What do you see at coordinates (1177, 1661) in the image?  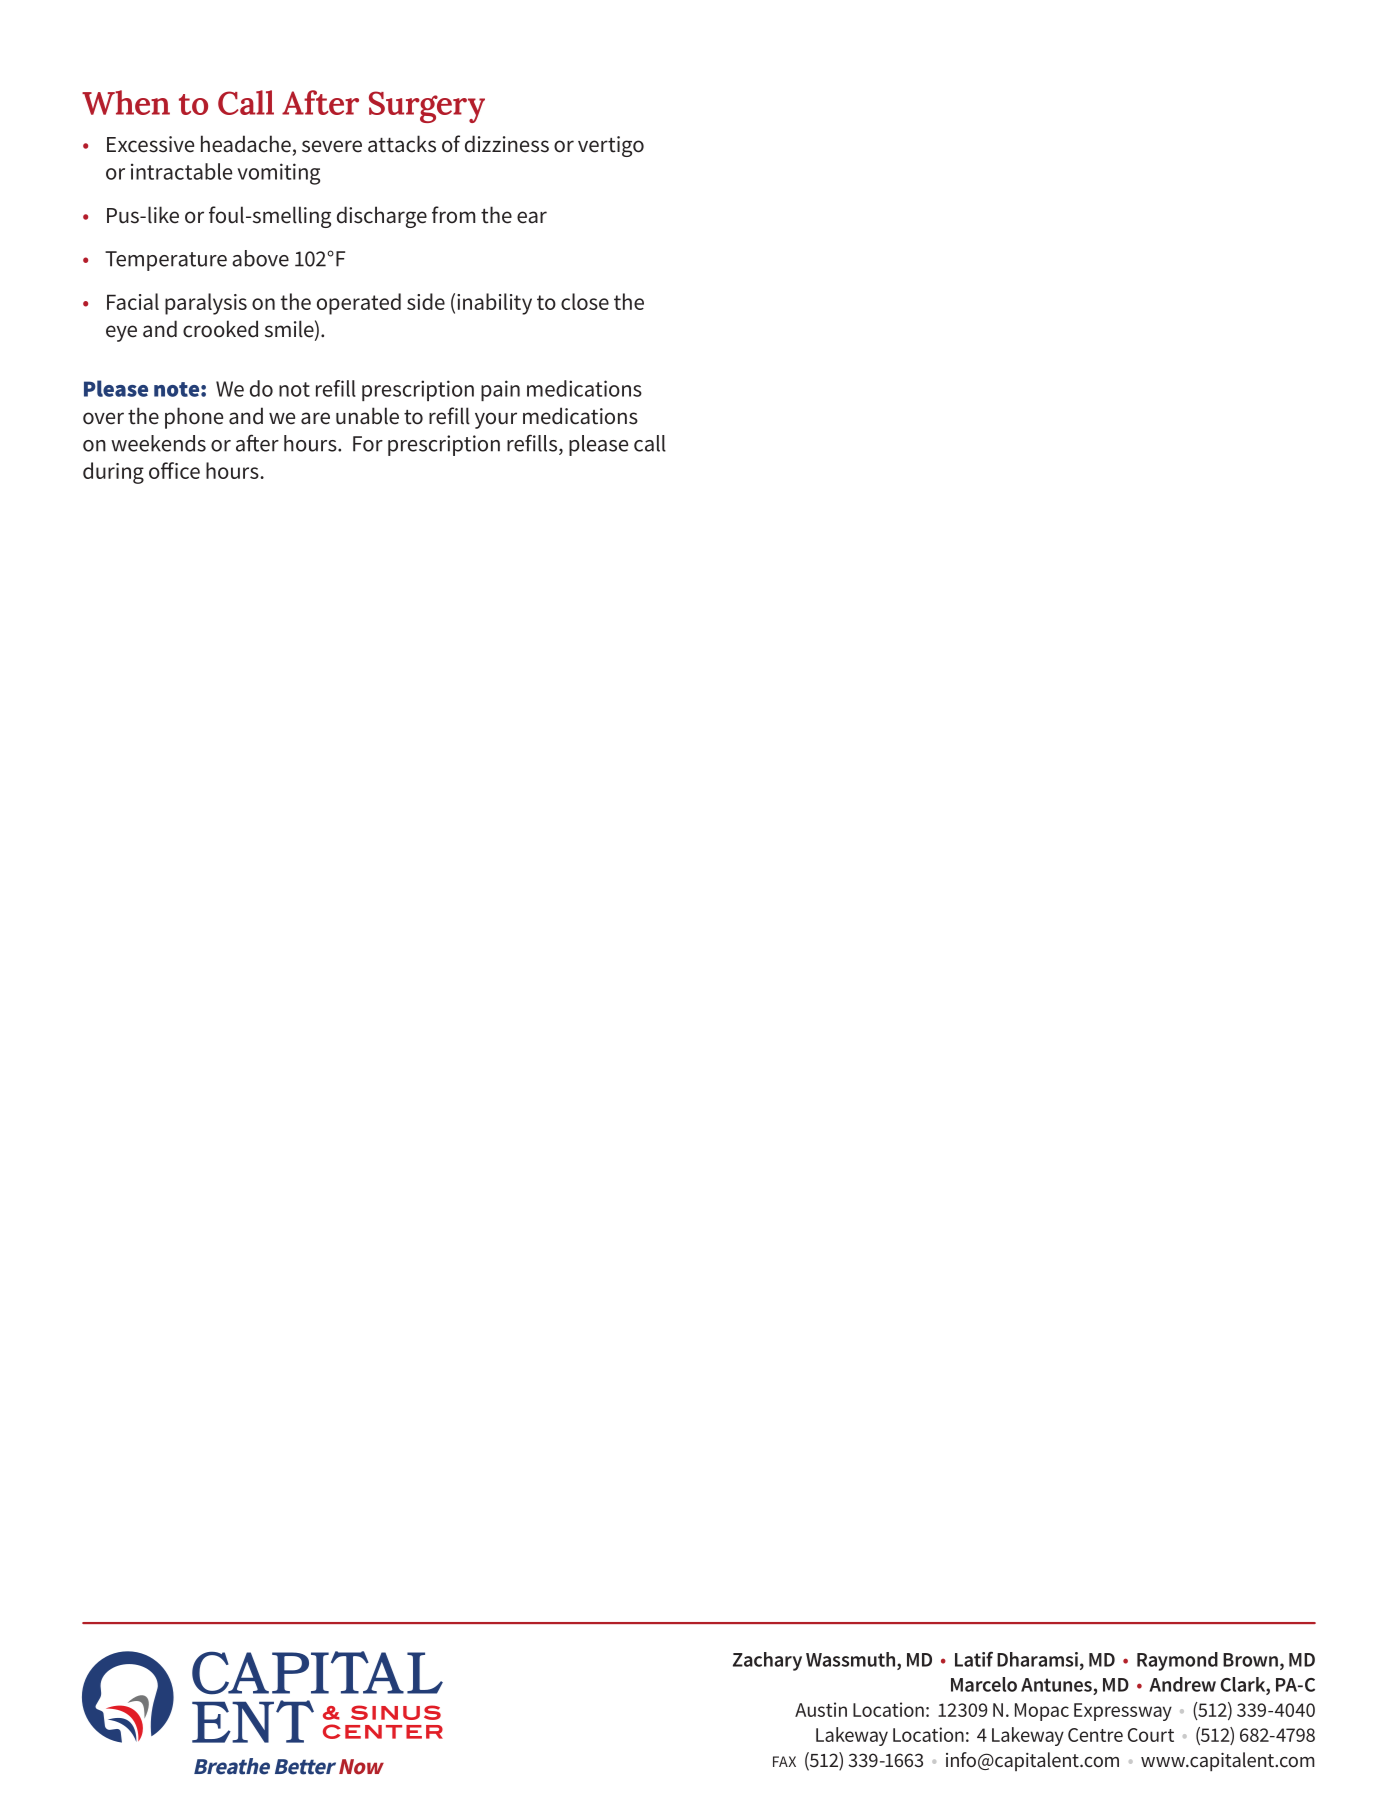 I see `Raymond` at bounding box center [1177, 1661].
